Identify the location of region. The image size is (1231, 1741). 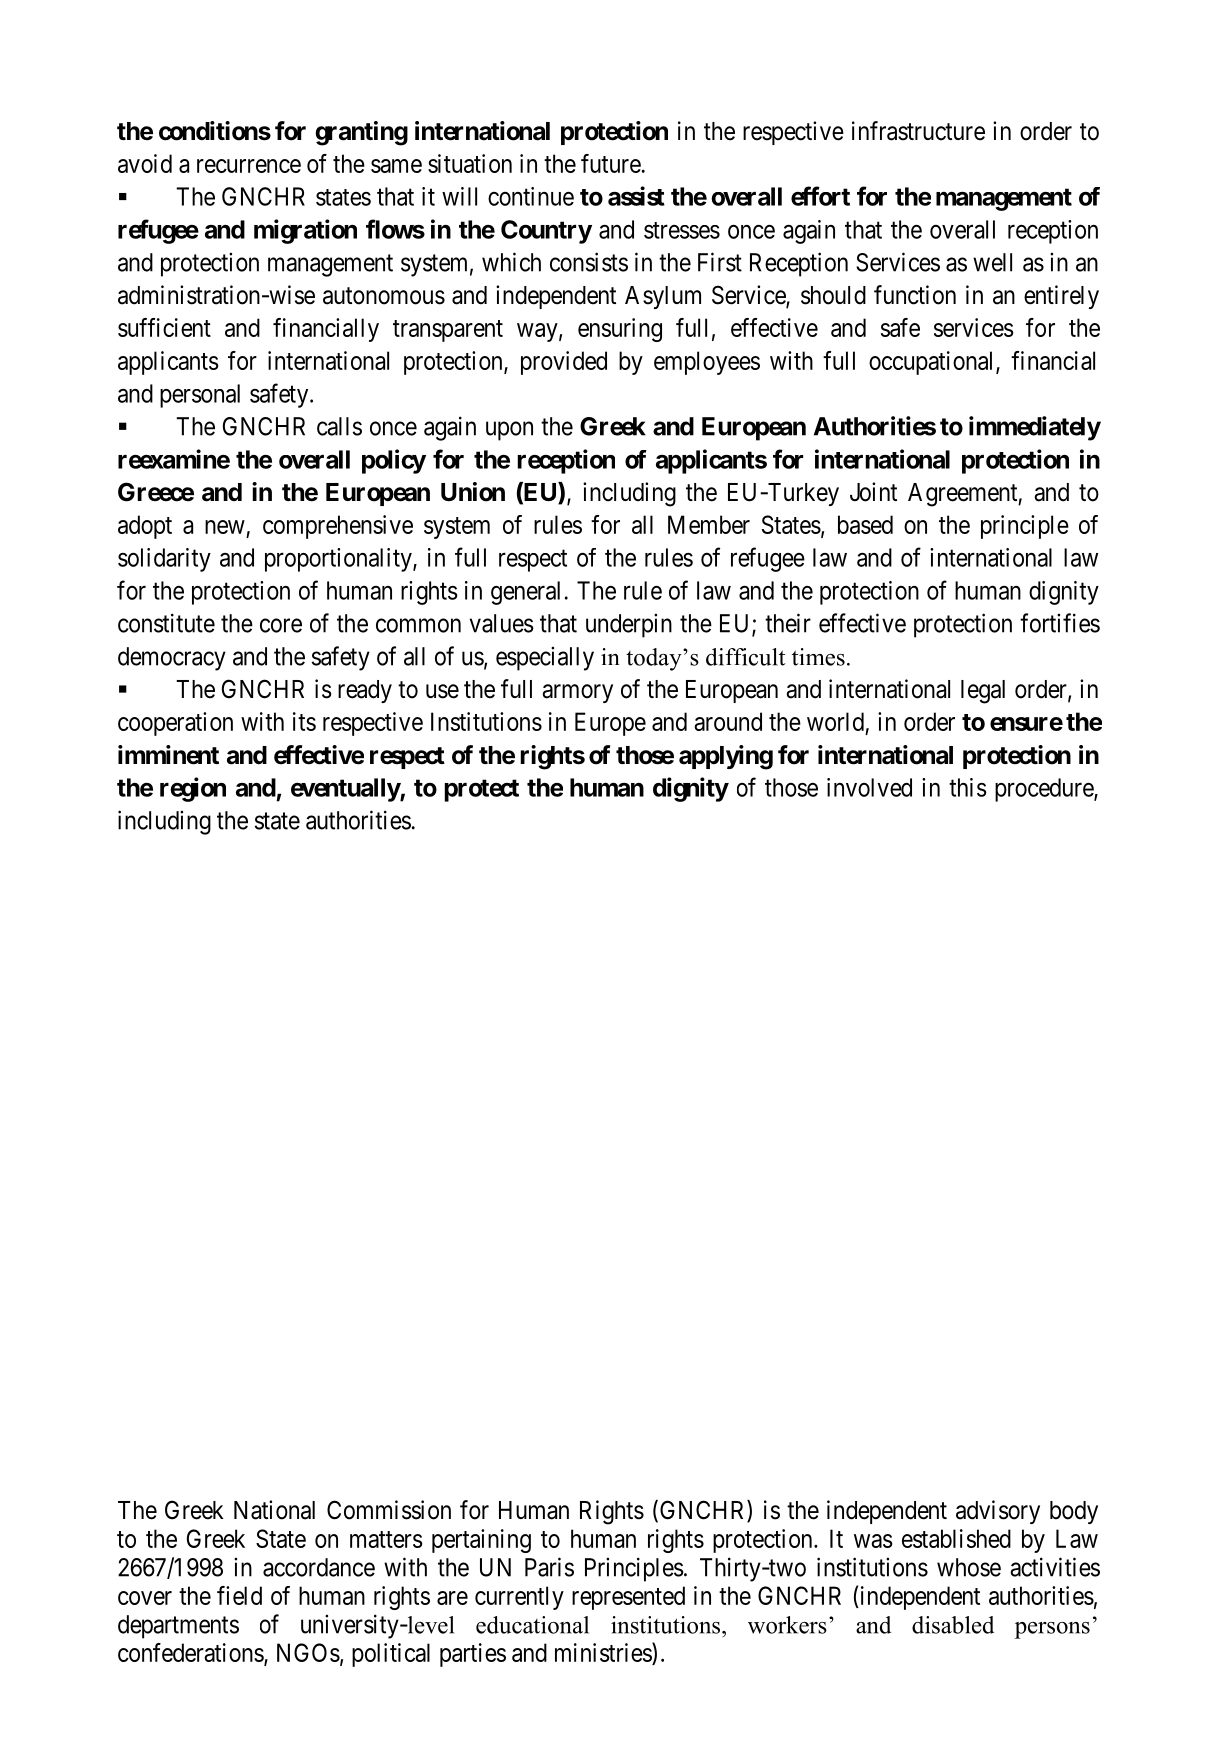
(193, 789).
